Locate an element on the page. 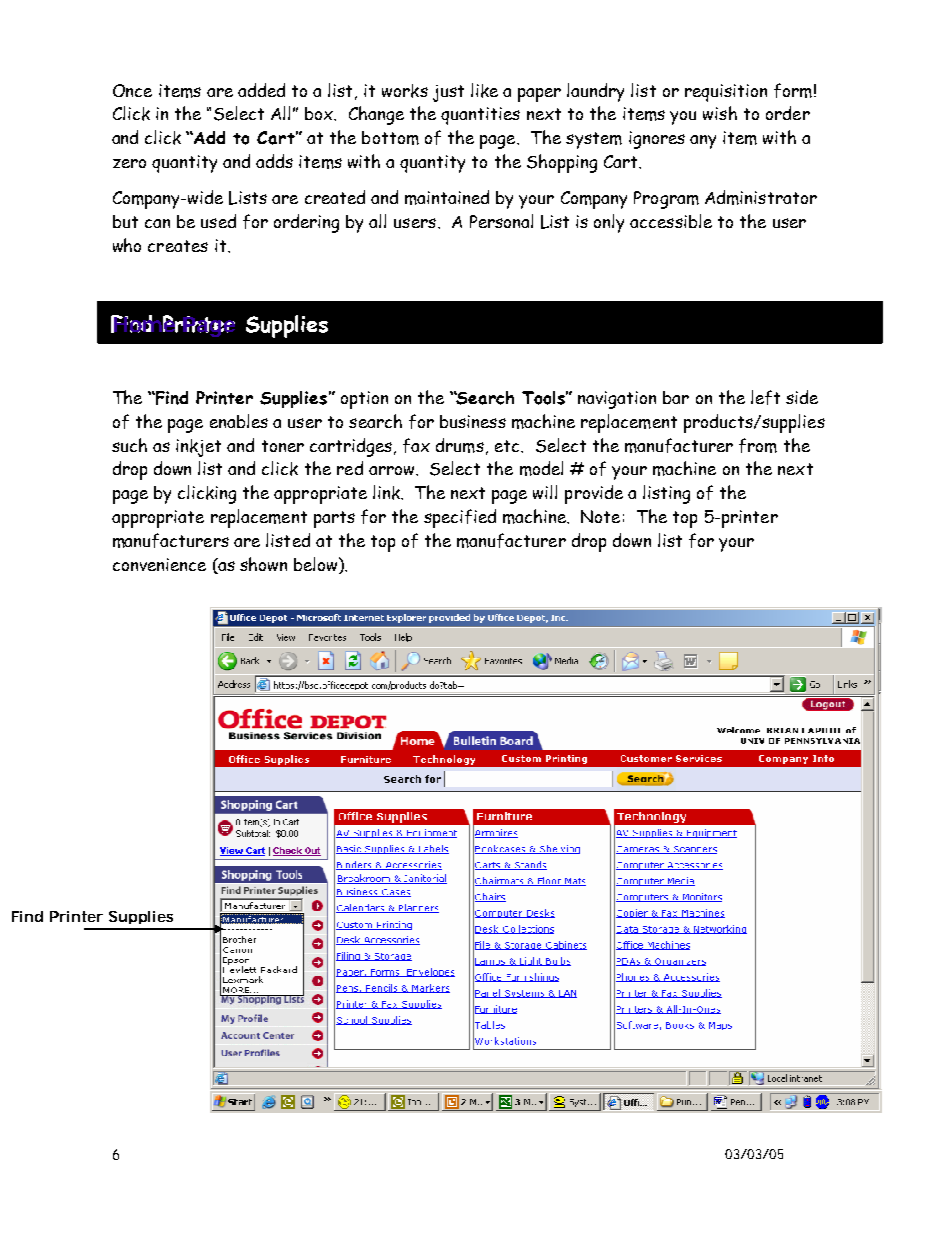 The width and height of the page is (952, 1233). accessible is located at coordinates (671, 221).
